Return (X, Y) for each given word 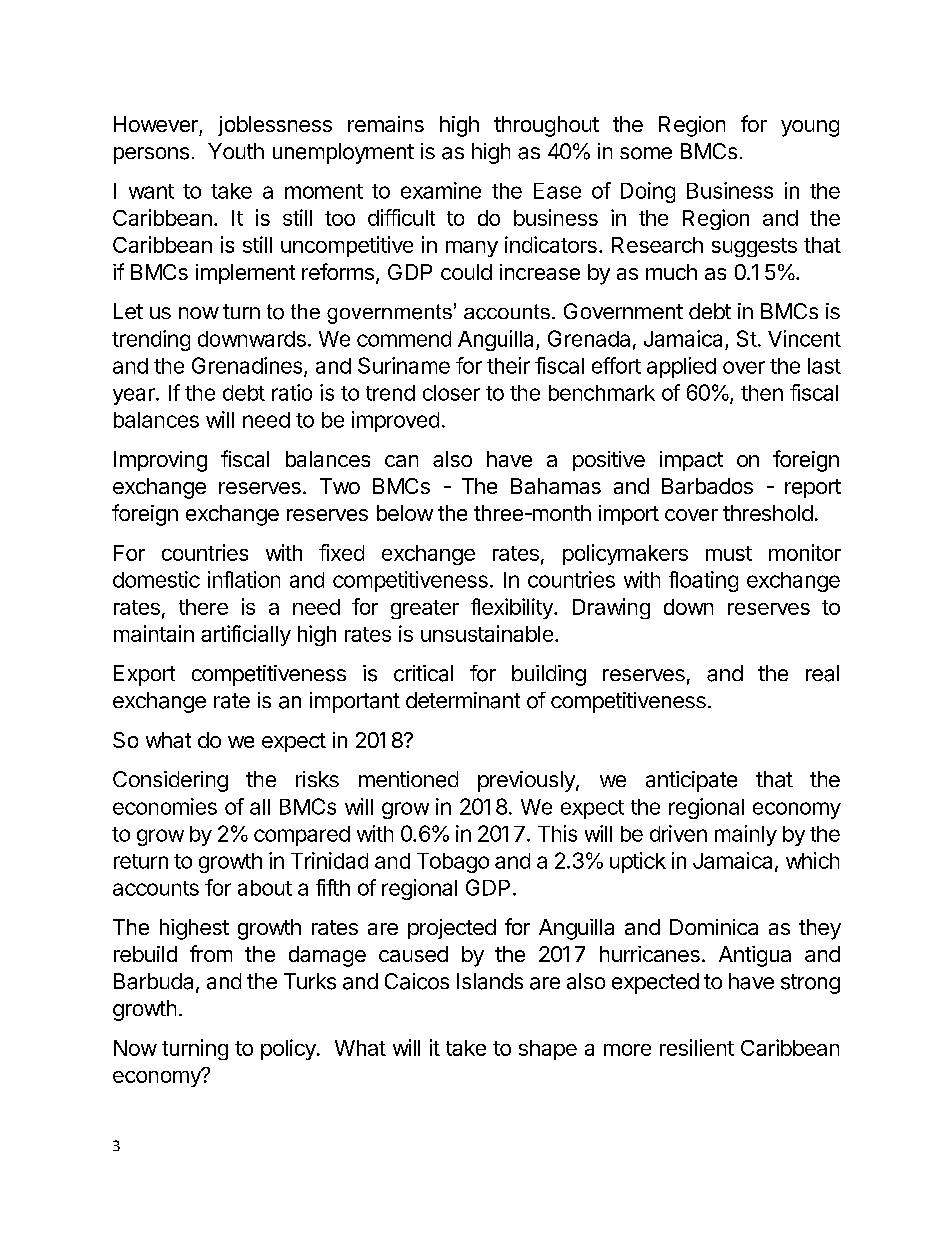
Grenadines (248, 366)
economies (165, 806)
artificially (246, 635)
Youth (236, 151)
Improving (160, 461)
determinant (463, 700)
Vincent (804, 338)
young (810, 128)
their (508, 365)
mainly (746, 835)
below (405, 513)
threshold (768, 513)
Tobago (453, 863)
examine (441, 190)
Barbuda (153, 981)
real (822, 673)
